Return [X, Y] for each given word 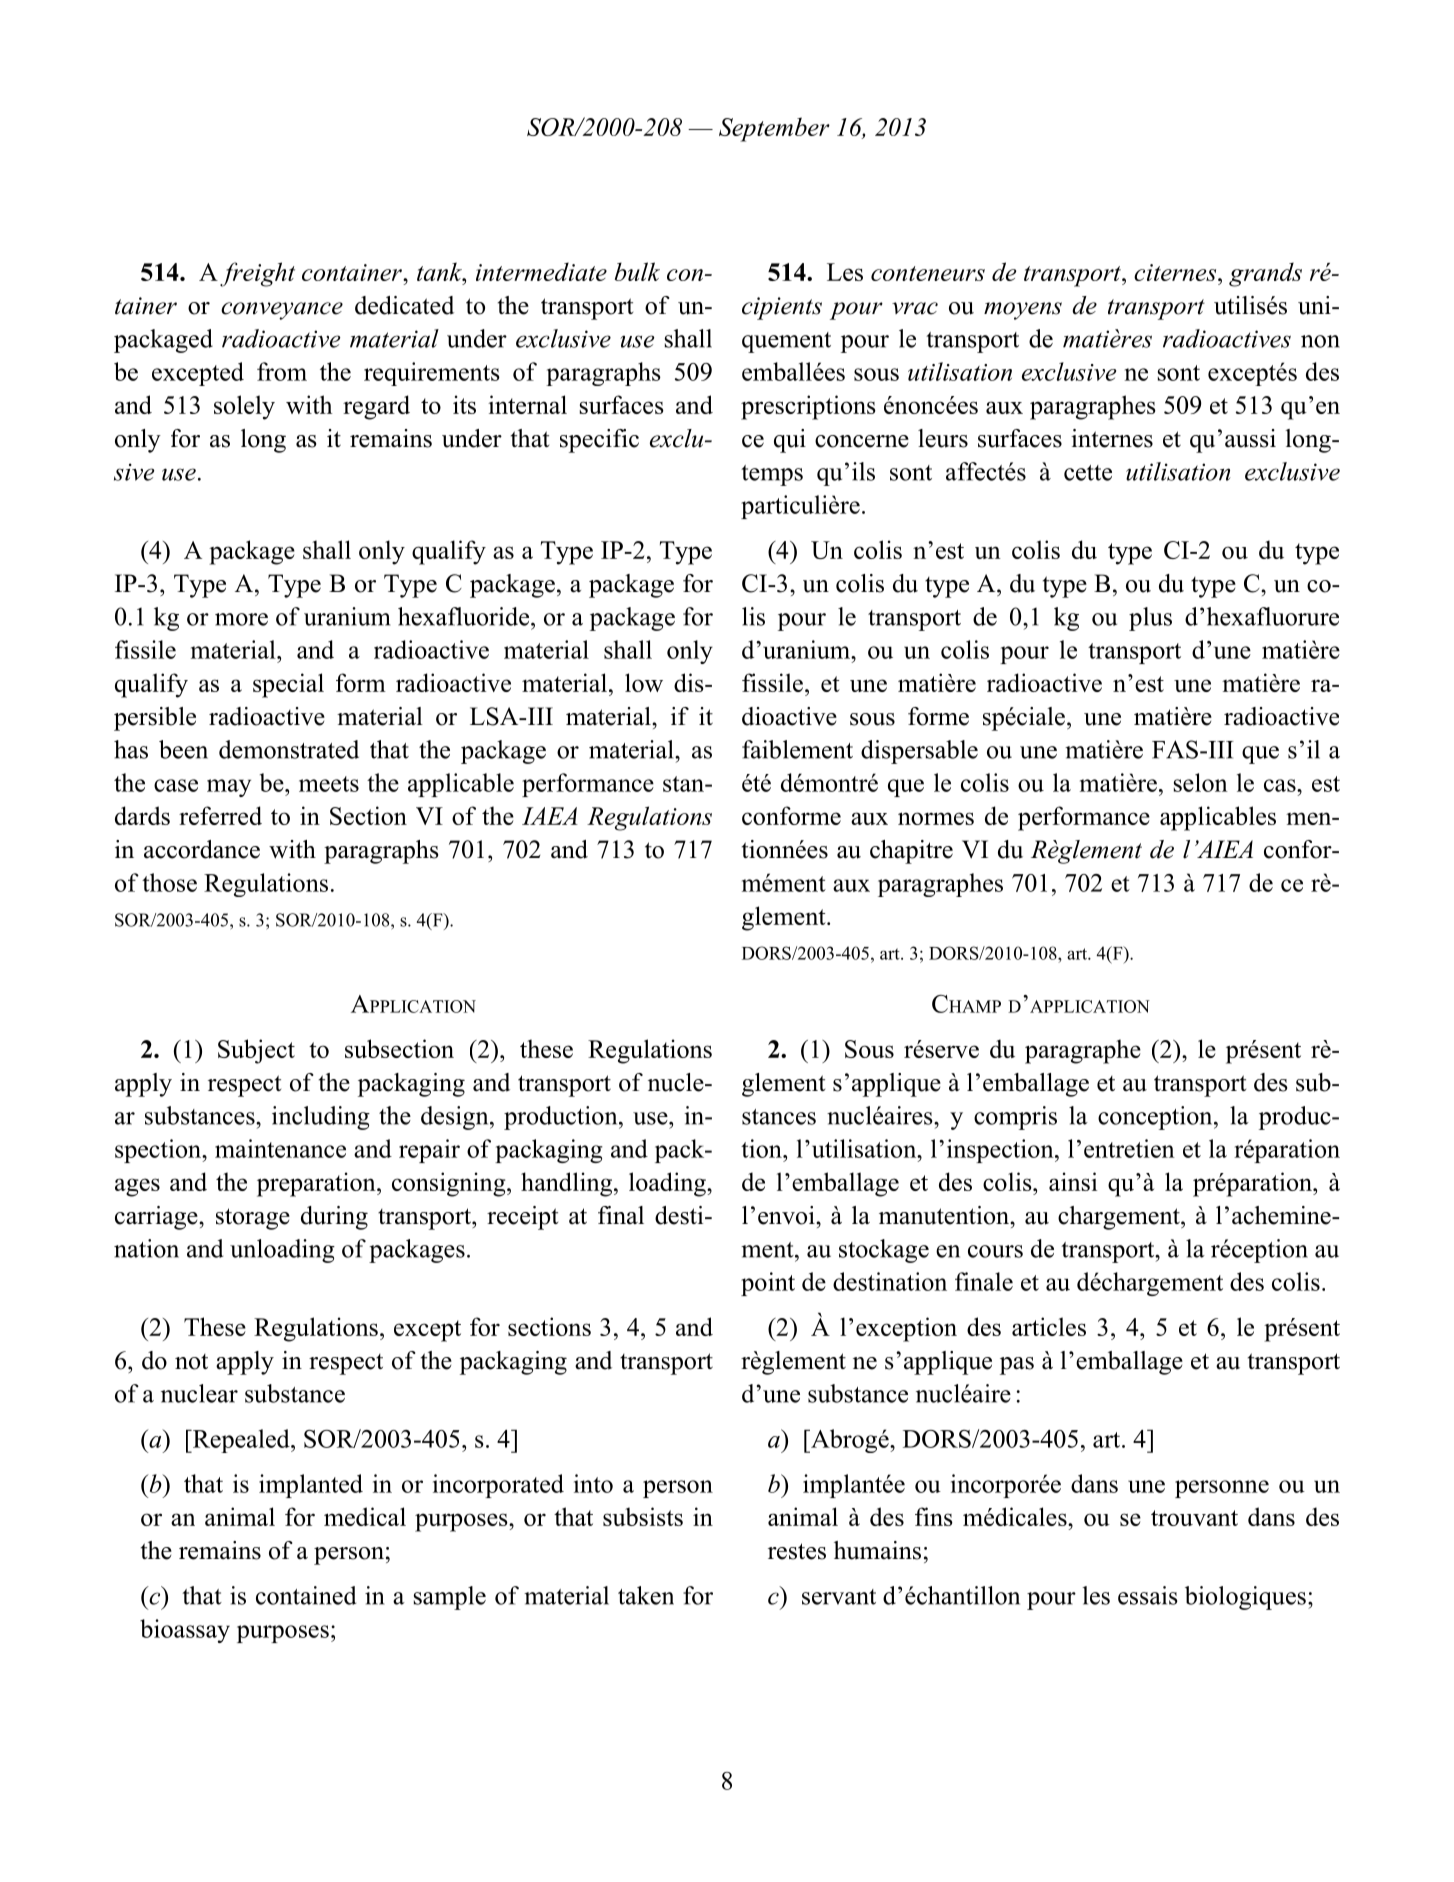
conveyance [282, 311]
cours [995, 1251]
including [321, 1118]
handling [568, 1184]
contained [306, 1595]
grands [1265, 274]
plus [1150, 619]
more [241, 619]
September [774, 129]
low [644, 682]
